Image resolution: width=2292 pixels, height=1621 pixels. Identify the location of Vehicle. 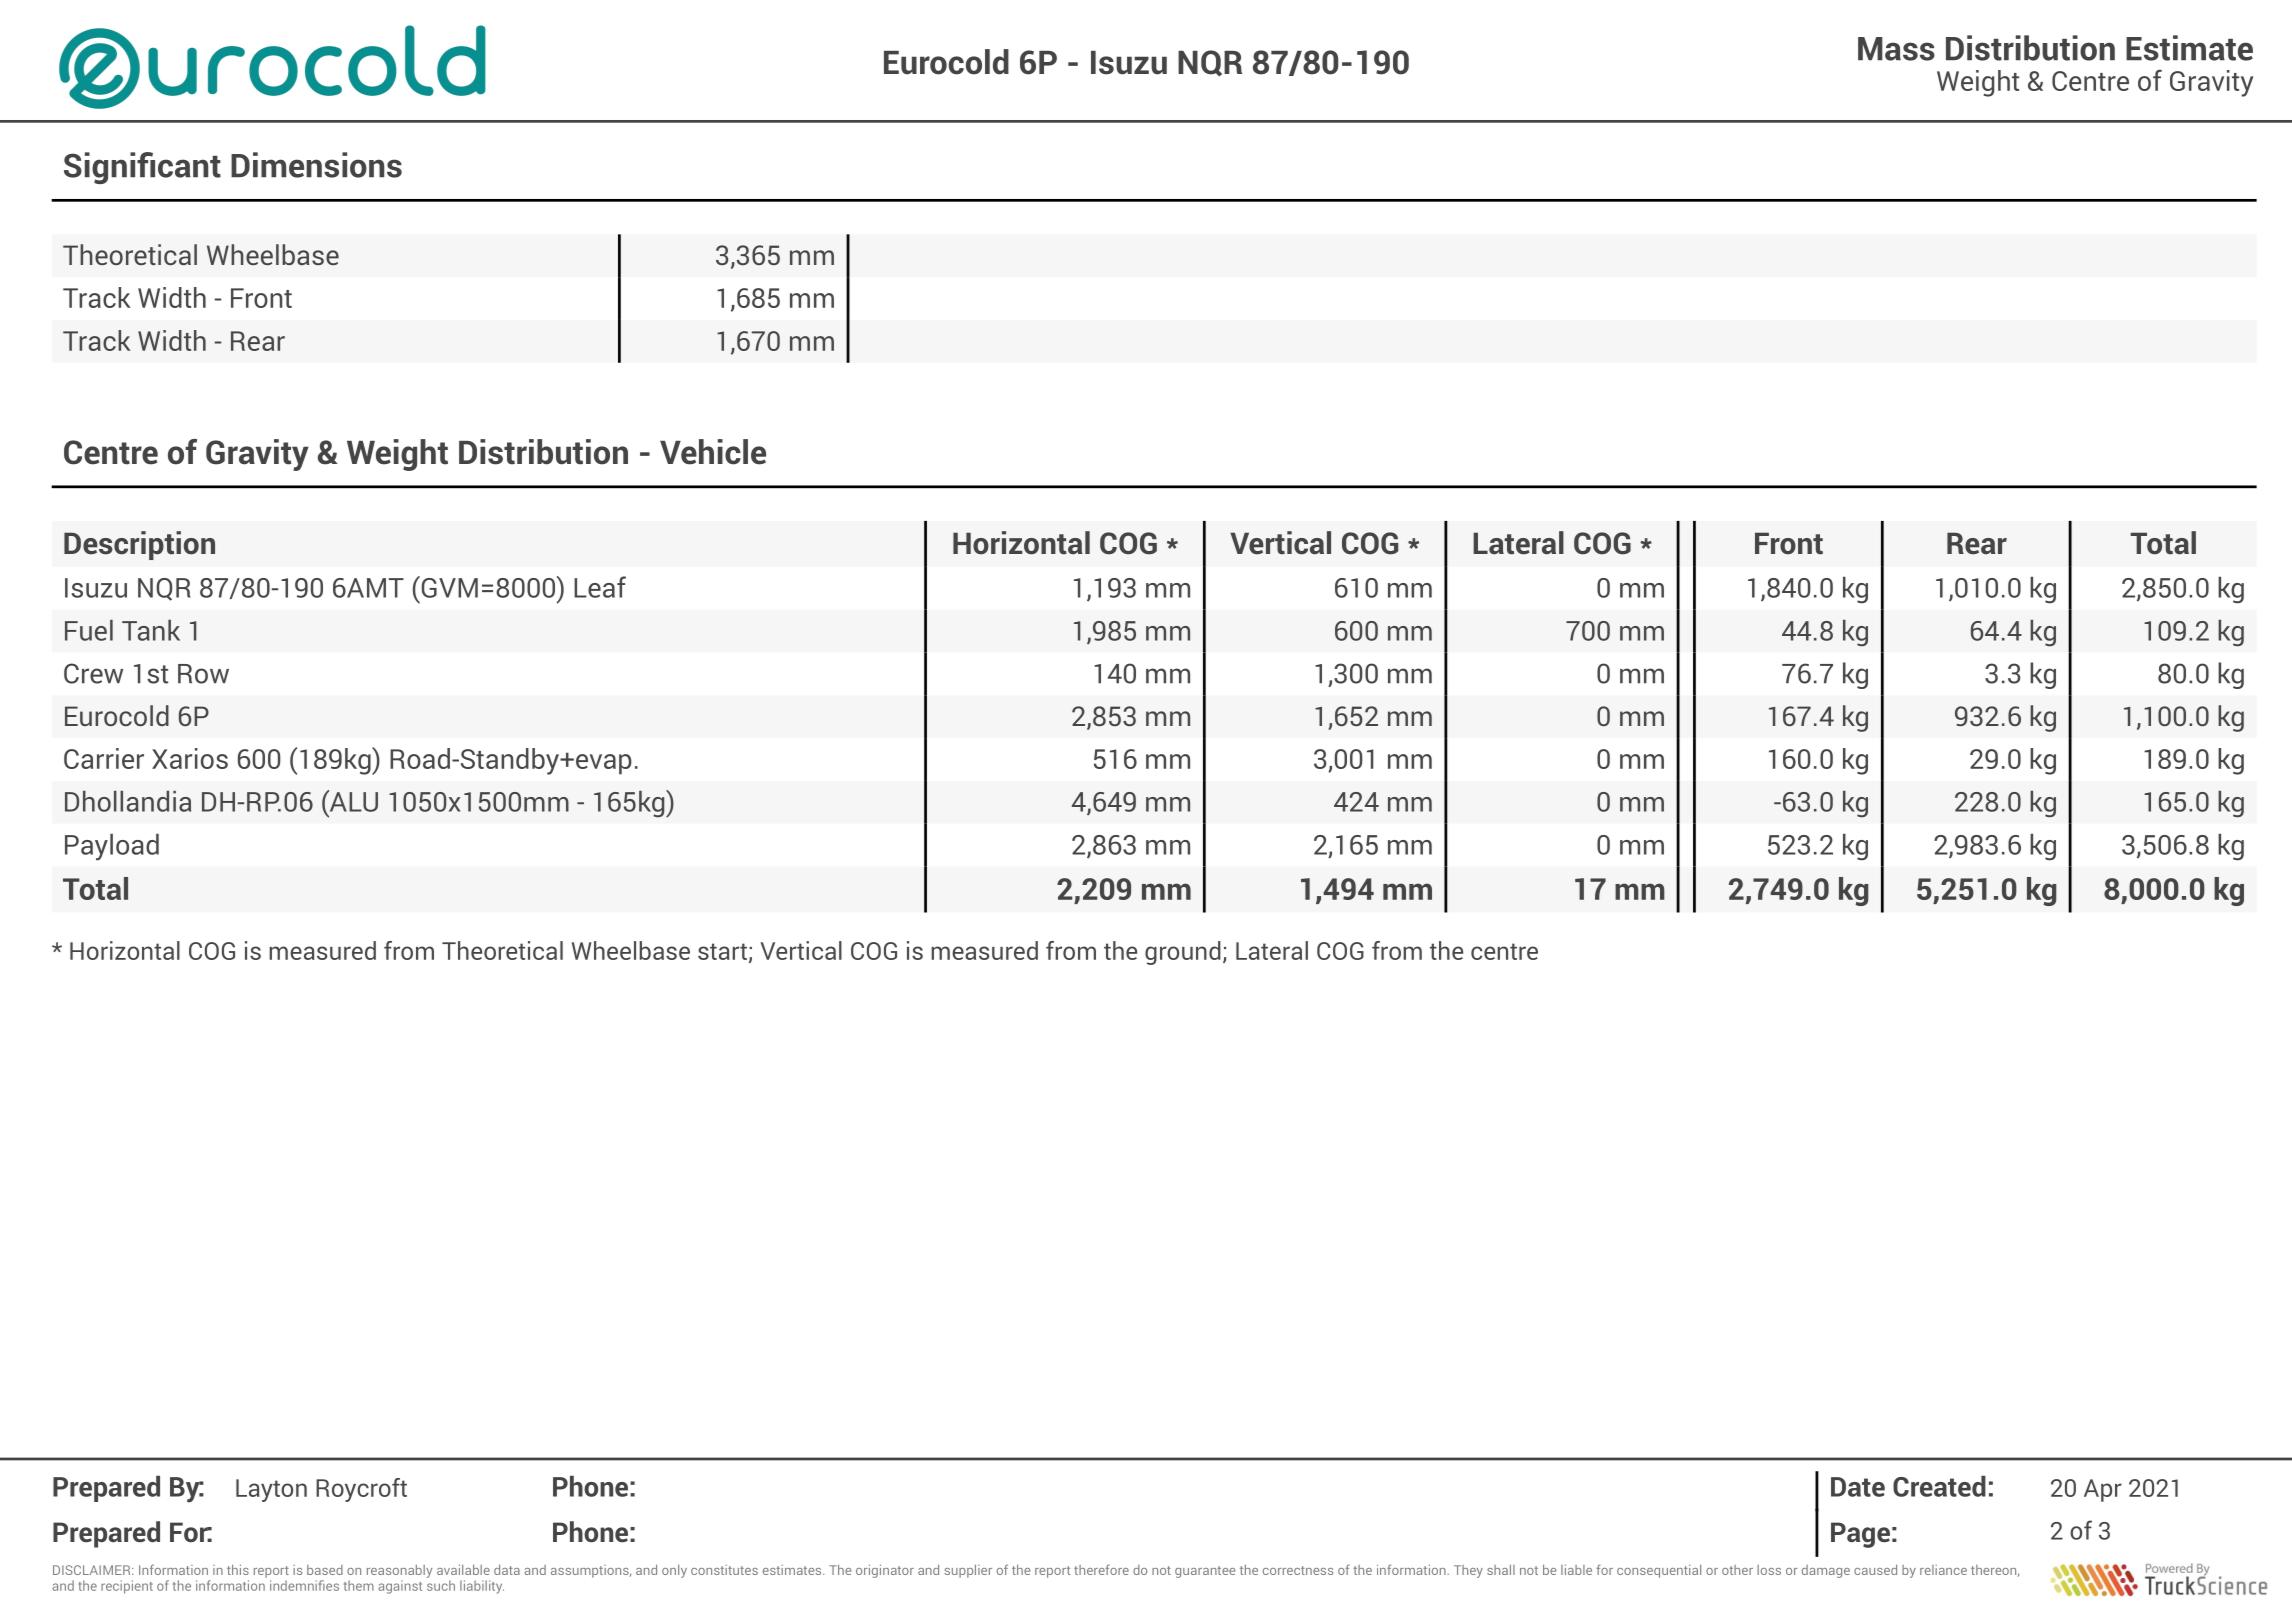
(713, 452).
